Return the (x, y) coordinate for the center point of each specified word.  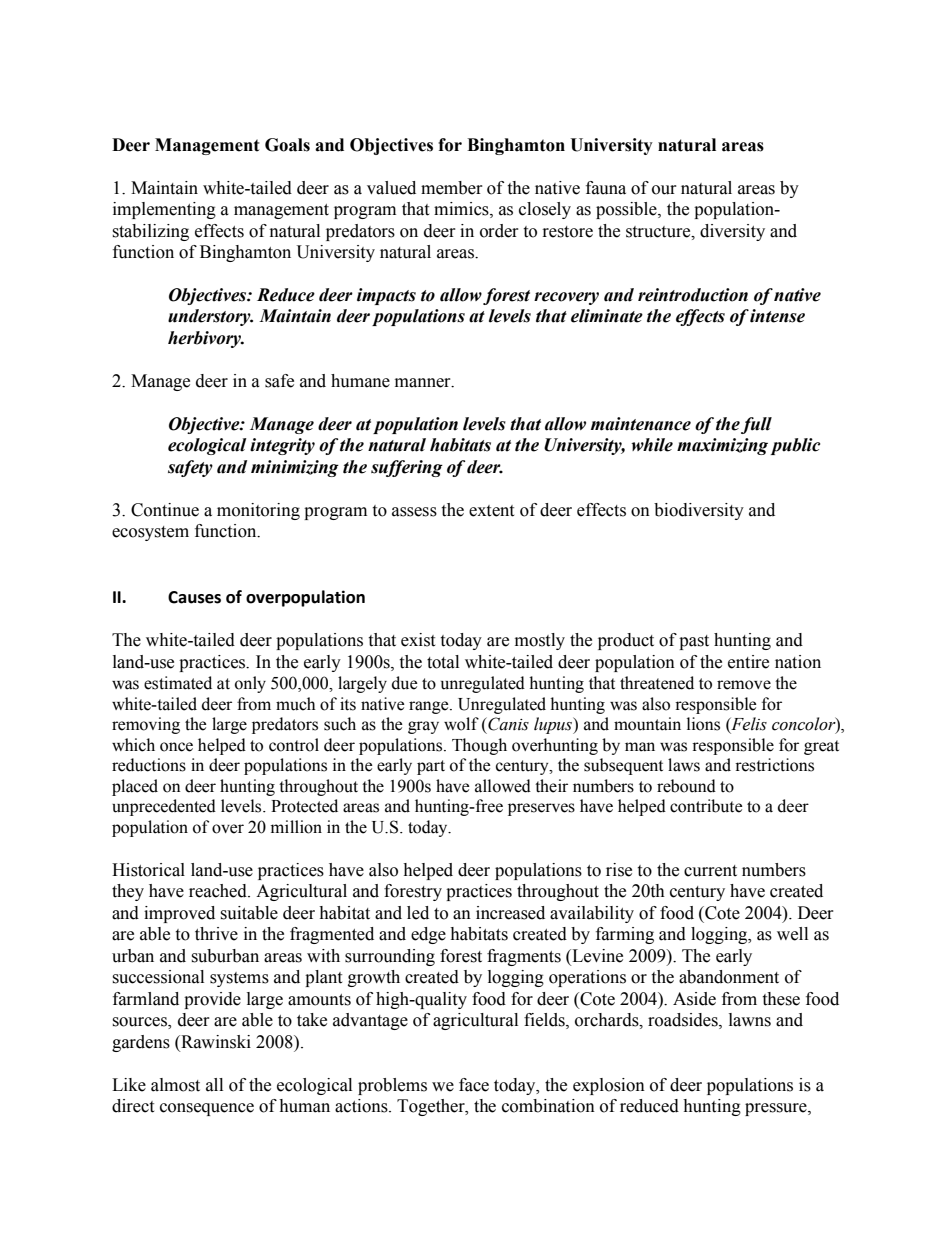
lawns (750, 1020)
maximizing (722, 446)
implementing (164, 210)
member (452, 188)
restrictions (774, 765)
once (176, 747)
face (474, 1085)
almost (175, 1085)
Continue (165, 510)
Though (479, 746)
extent (491, 511)
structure (659, 232)
